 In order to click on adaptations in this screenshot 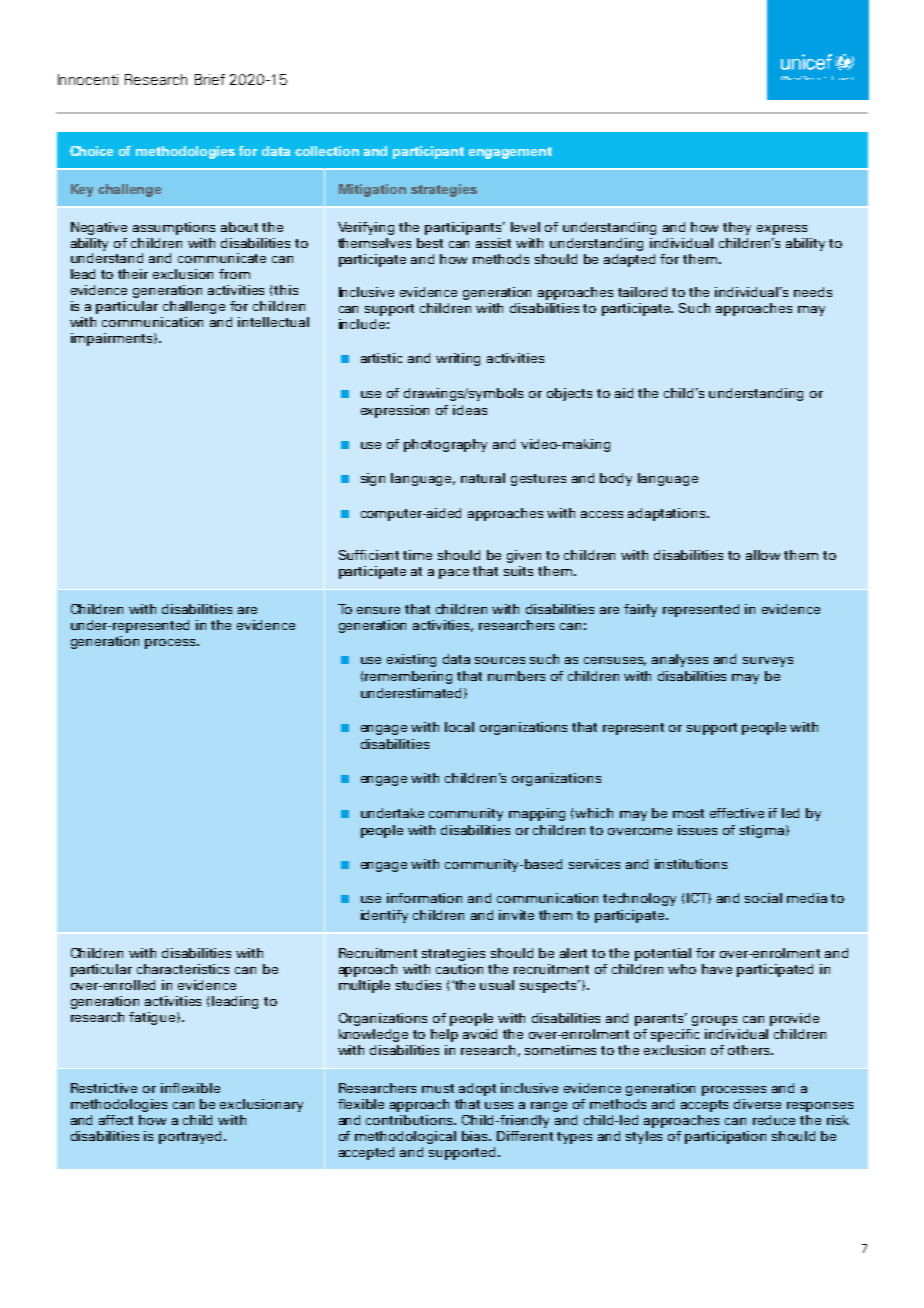, I will do `click(668, 514)`.
